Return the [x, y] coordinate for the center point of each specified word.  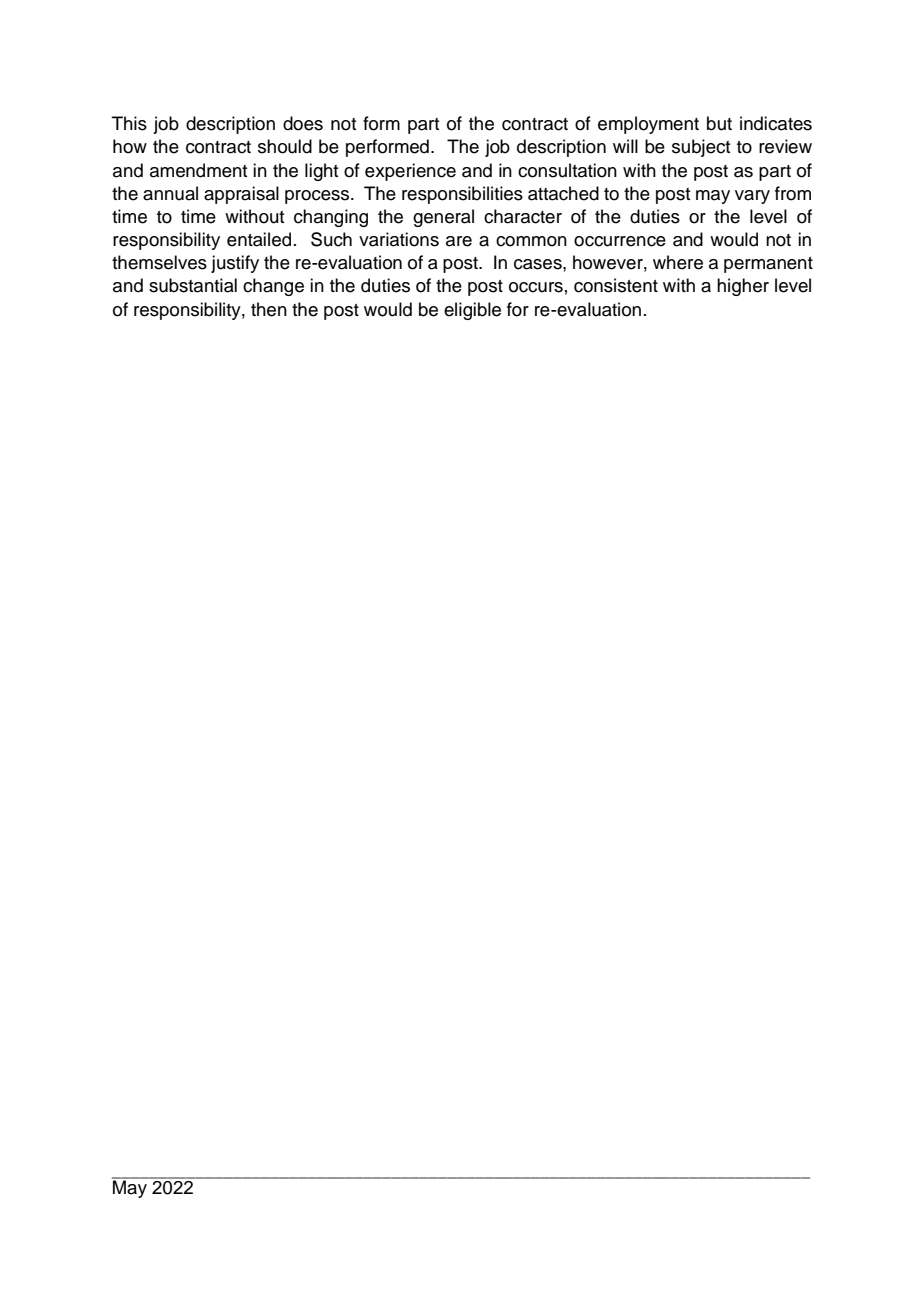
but [719, 123]
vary [752, 197]
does [303, 123]
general [443, 218]
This [129, 123]
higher [743, 287]
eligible [472, 311]
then [269, 309]
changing [331, 218]
